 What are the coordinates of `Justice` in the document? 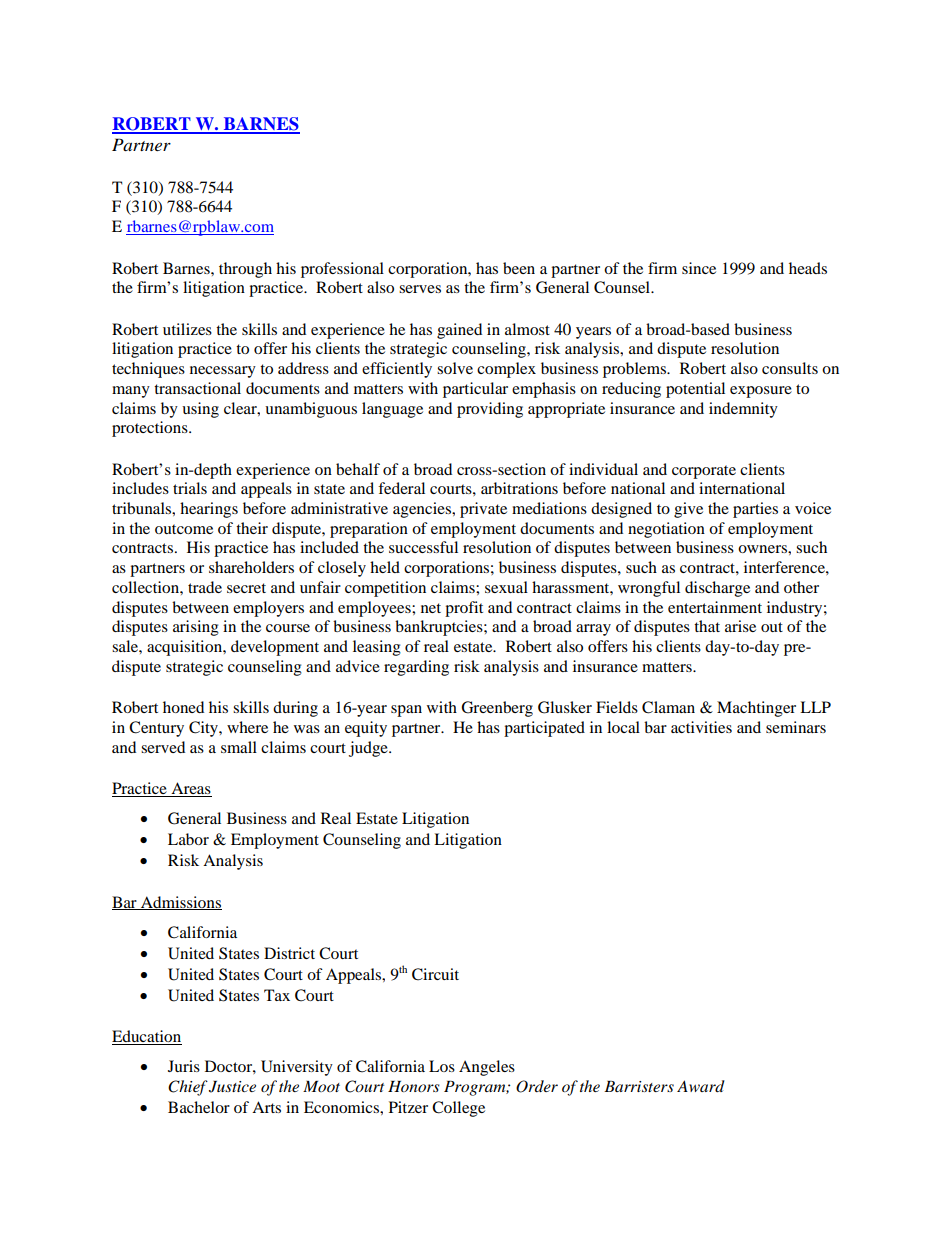 It's located at (232, 1087).
